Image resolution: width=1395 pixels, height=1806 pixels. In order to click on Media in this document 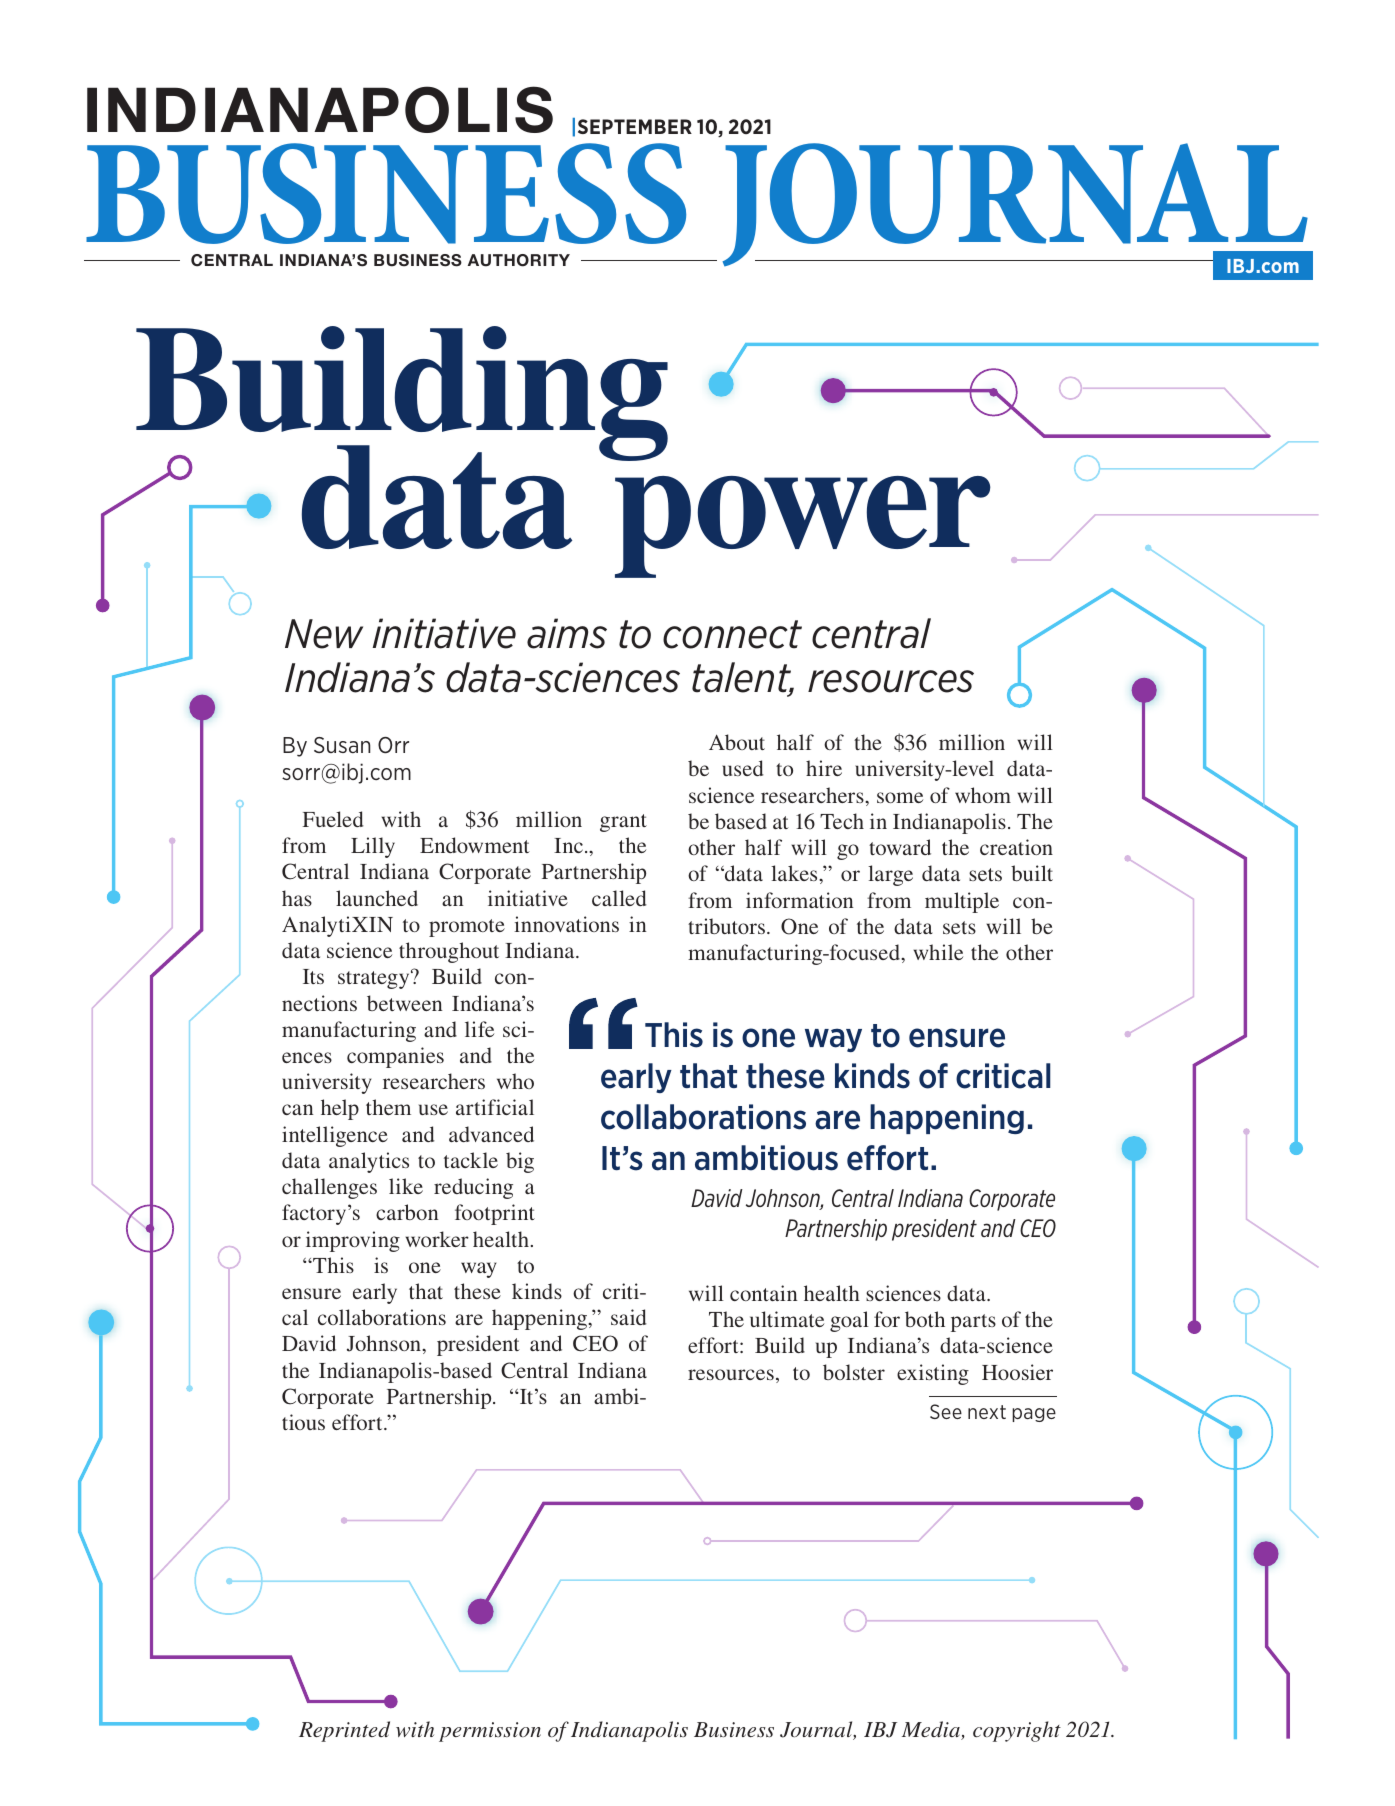, I will do `click(932, 1730)`.
